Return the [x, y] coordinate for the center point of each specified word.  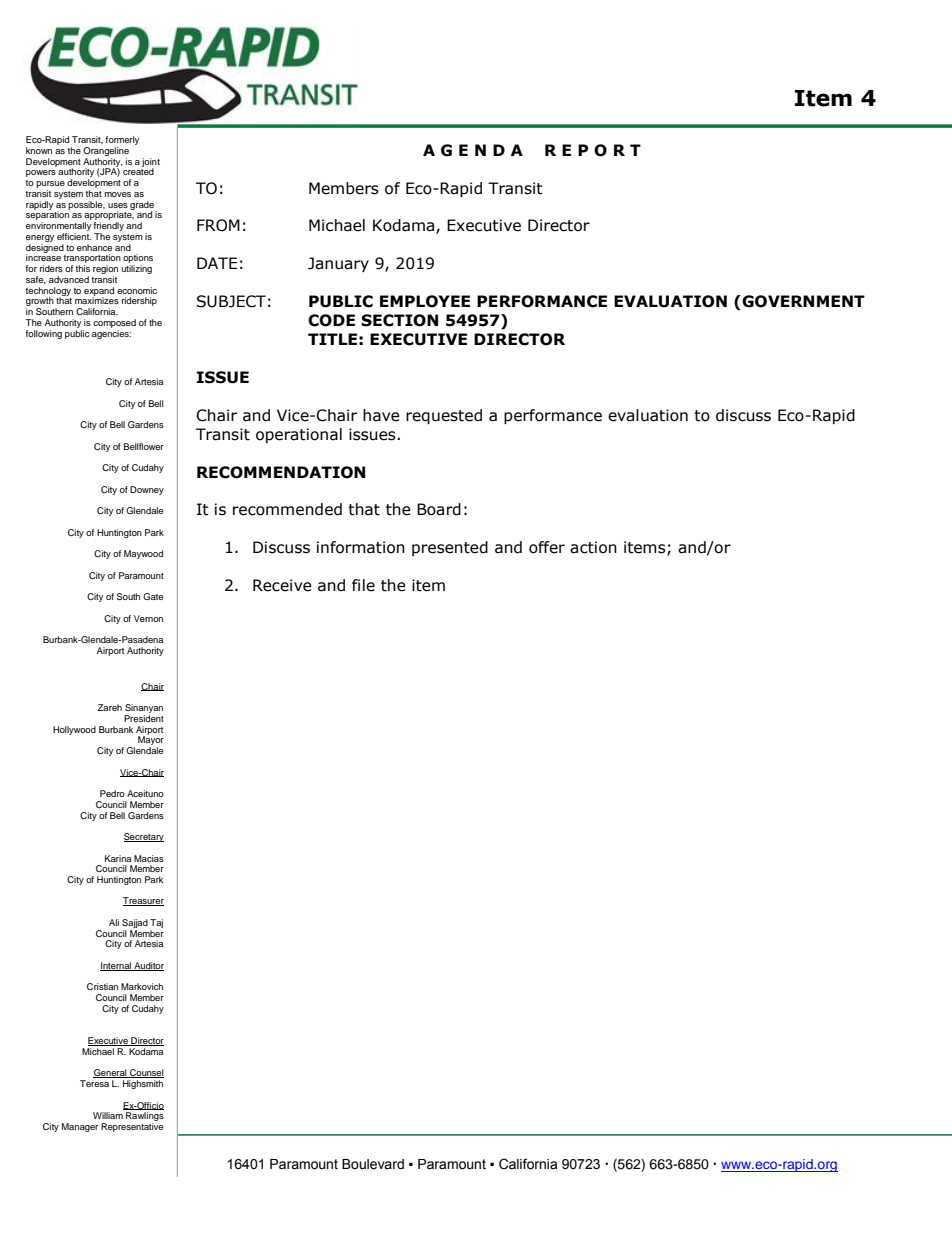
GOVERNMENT [802, 302]
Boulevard [373, 1164]
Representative [132, 1127]
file [363, 585]
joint [151, 163]
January [338, 264]
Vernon [148, 618]
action [593, 547]
